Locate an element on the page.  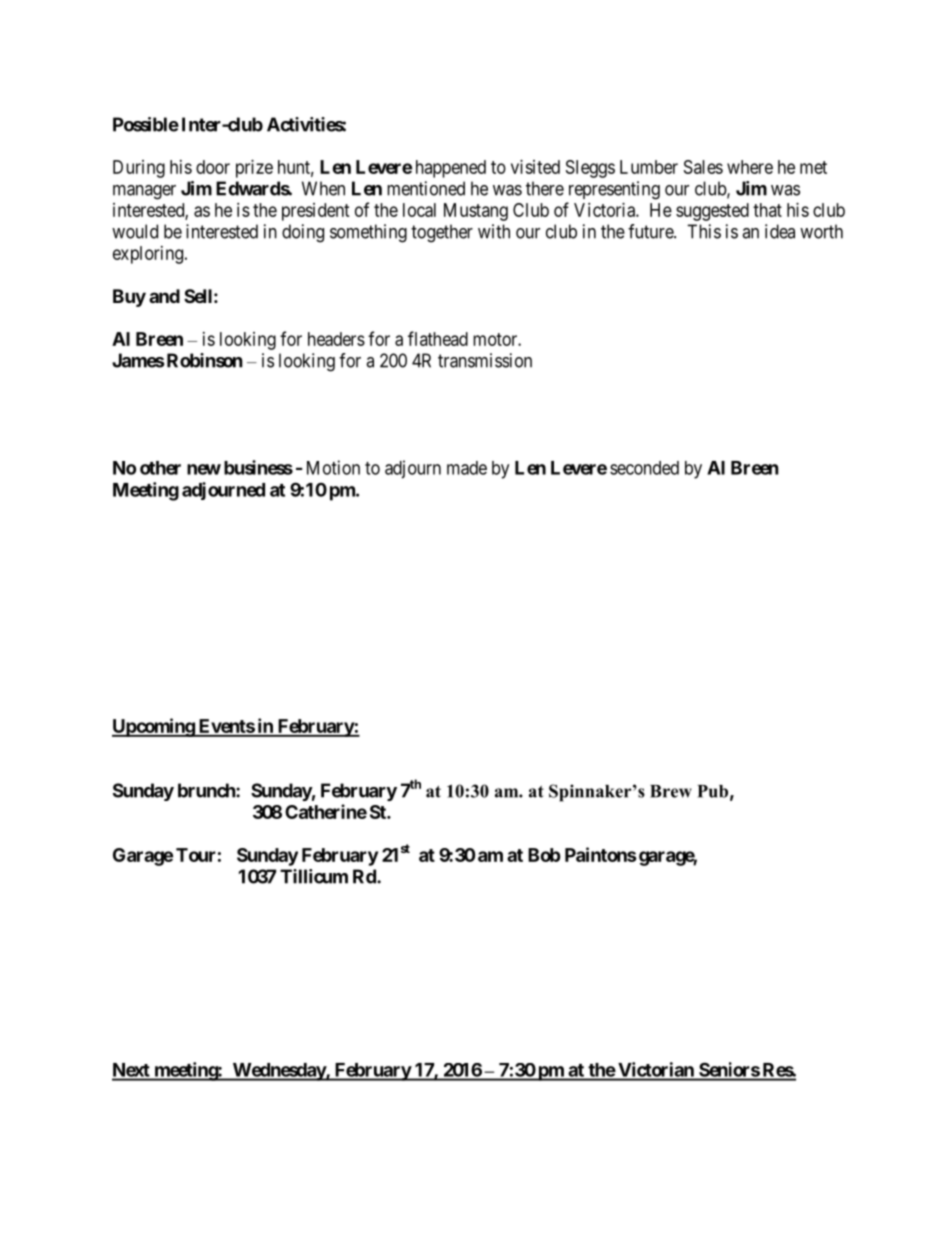
transmission is located at coordinates (485, 360).
